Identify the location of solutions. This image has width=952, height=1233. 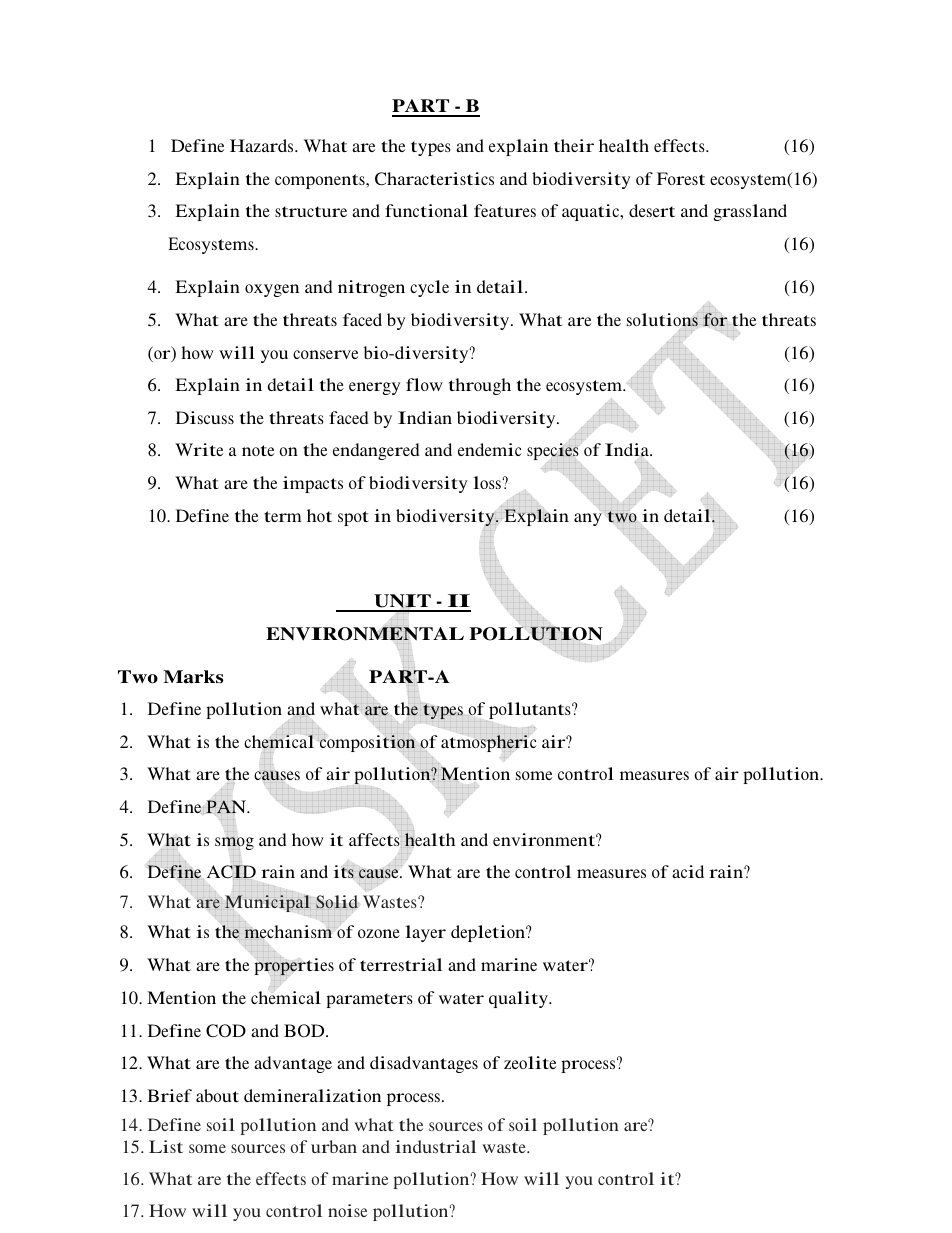
(662, 320).
